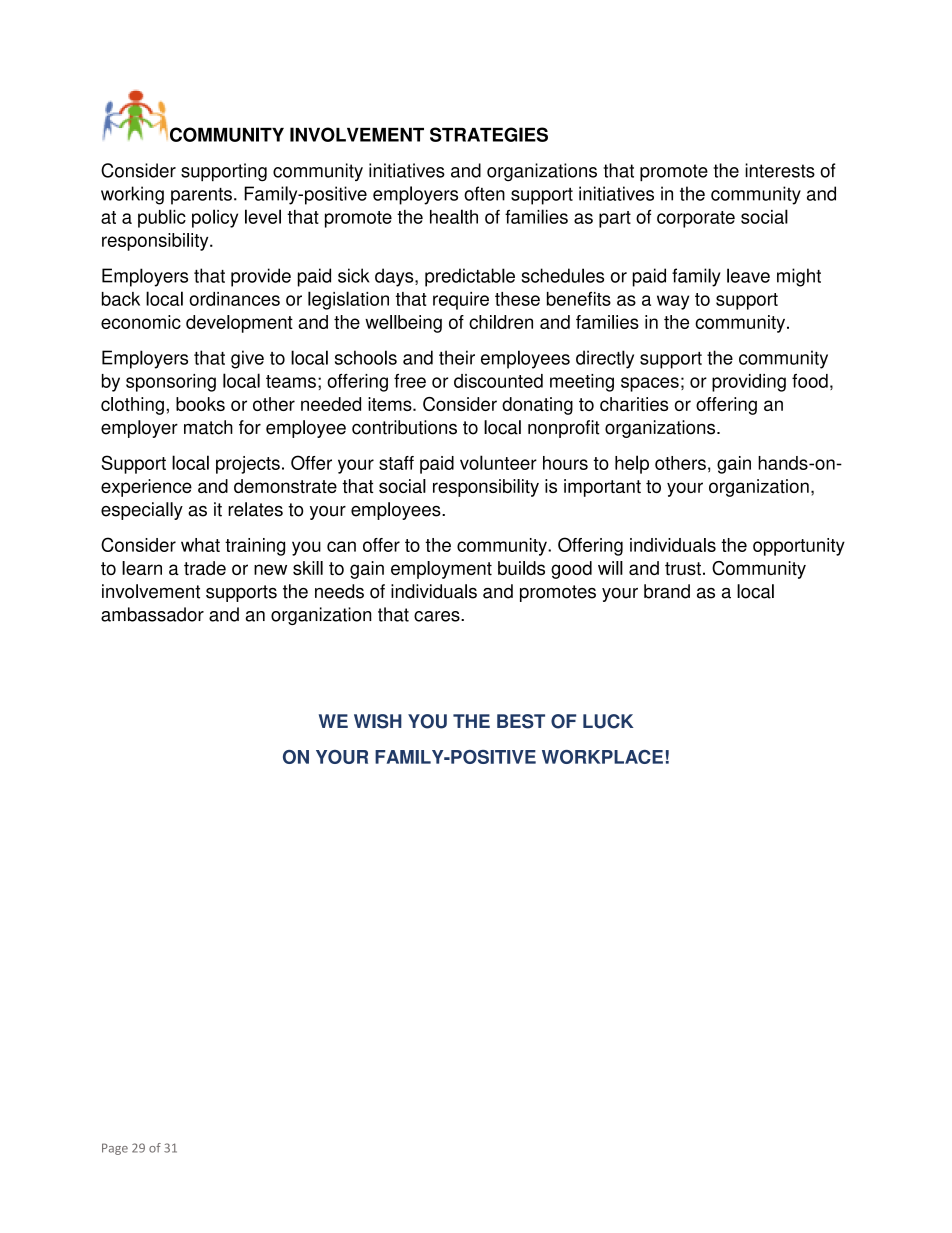 The image size is (952, 1233). I want to click on often, so click(484, 193).
